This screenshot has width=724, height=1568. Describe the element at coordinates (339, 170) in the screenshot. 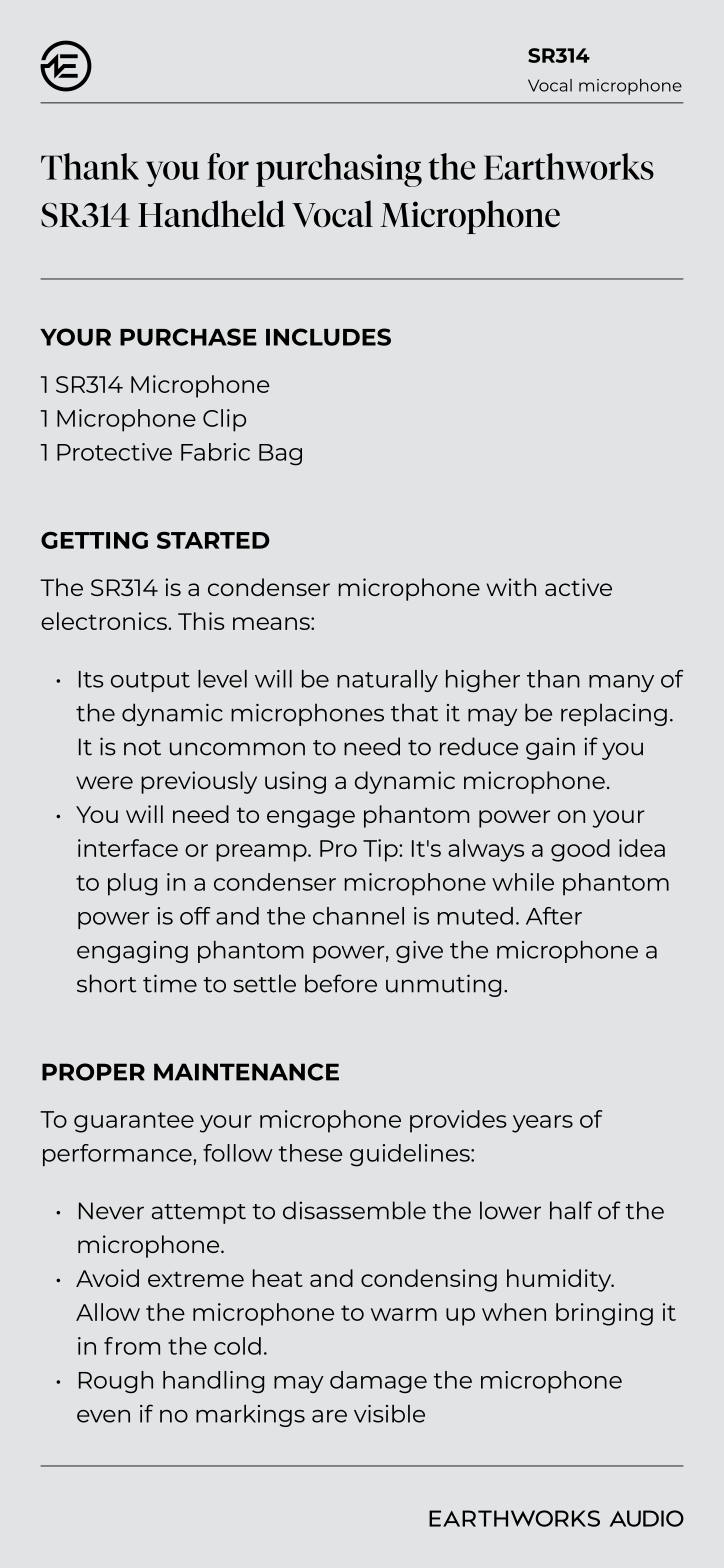

I see `purchasing` at that location.
